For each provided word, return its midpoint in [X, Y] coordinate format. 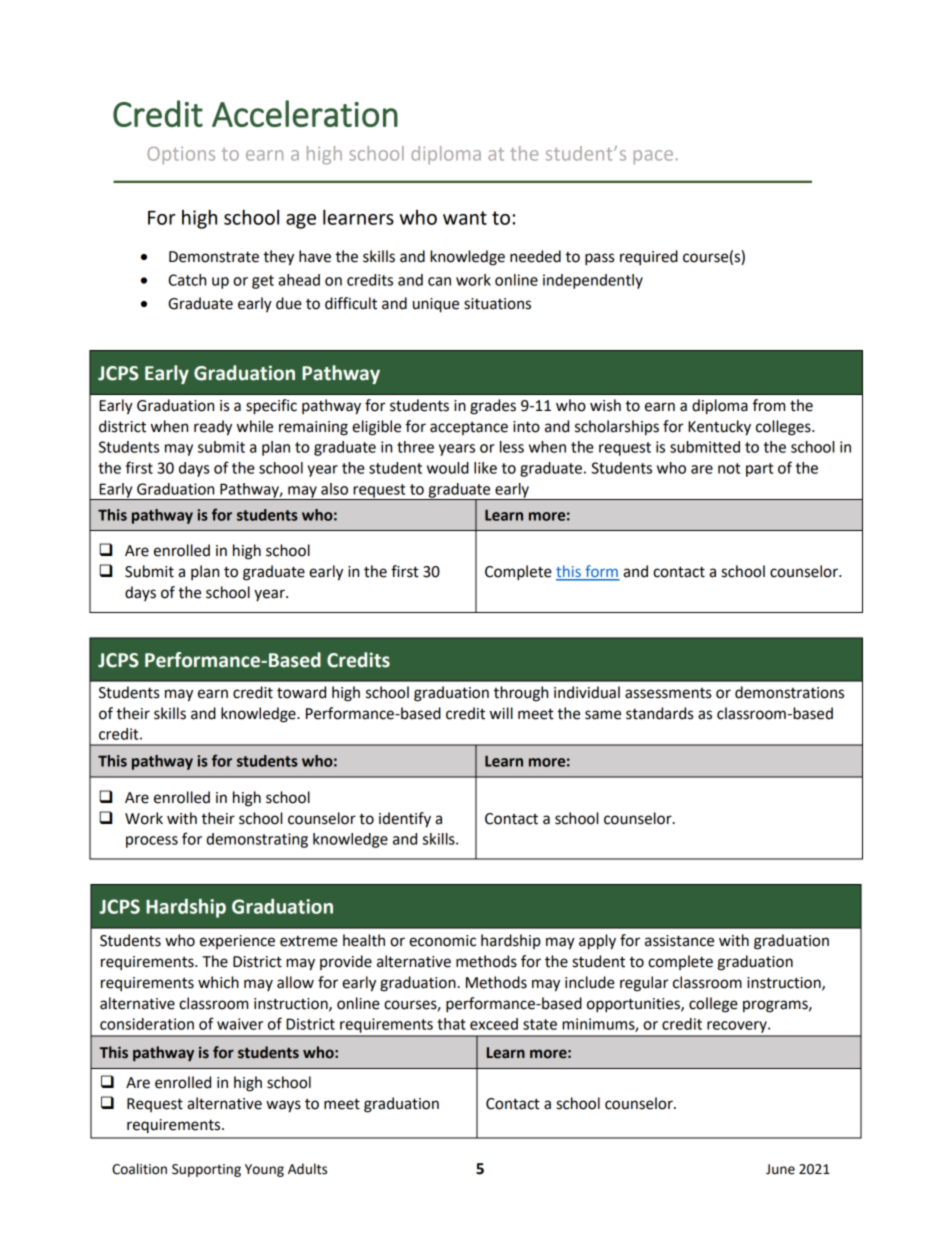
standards [659, 713]
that [451, 1024]
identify [405, 820]
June [780, 1169]
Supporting [206, 1170]
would [448, 468]
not [729, 468]
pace [653, 157]
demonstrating [257, 840]
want [465, 218]
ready [213, 428]
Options [181, 156]
